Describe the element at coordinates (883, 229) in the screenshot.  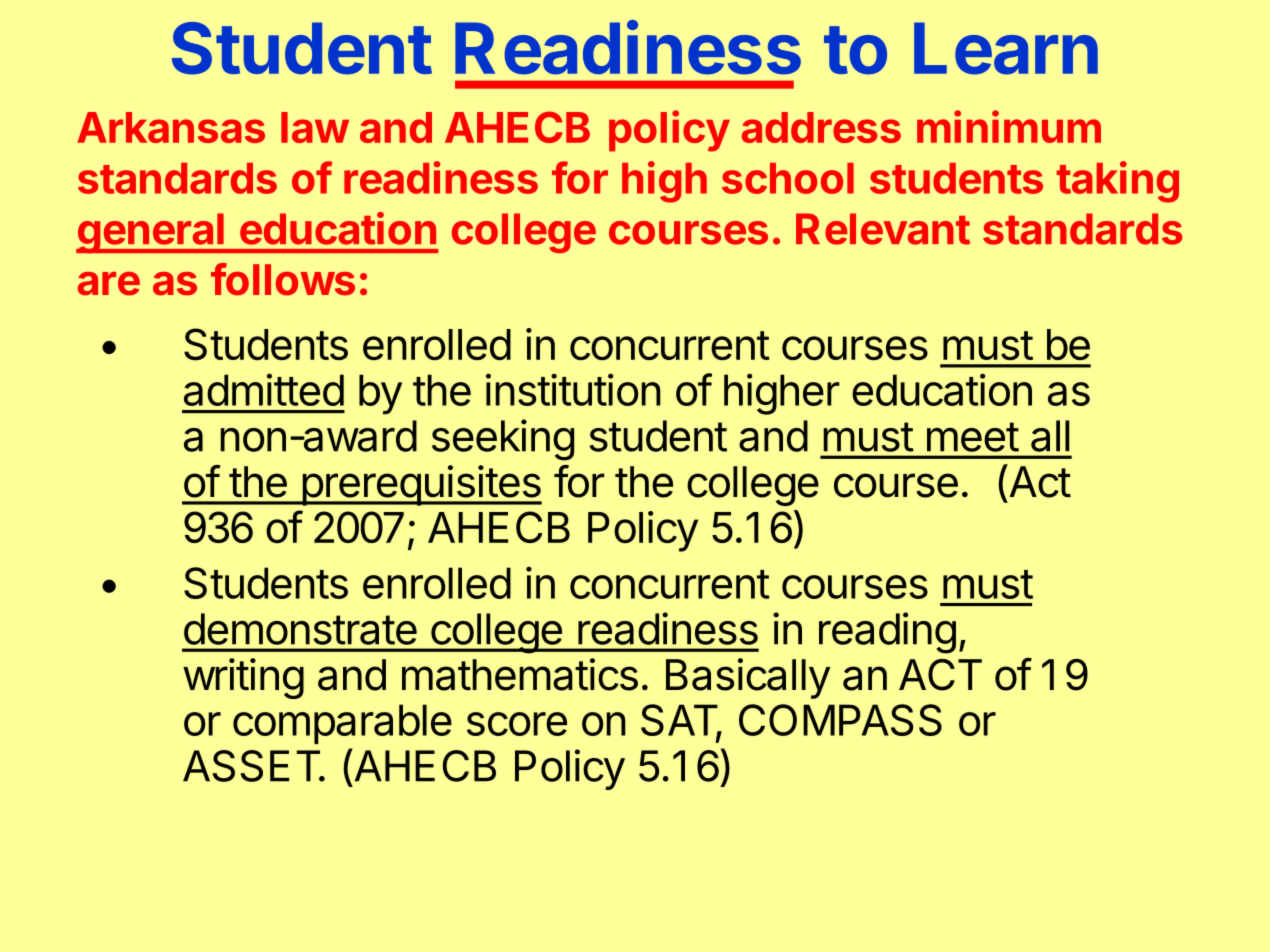
I see `Relevant` at that location.
